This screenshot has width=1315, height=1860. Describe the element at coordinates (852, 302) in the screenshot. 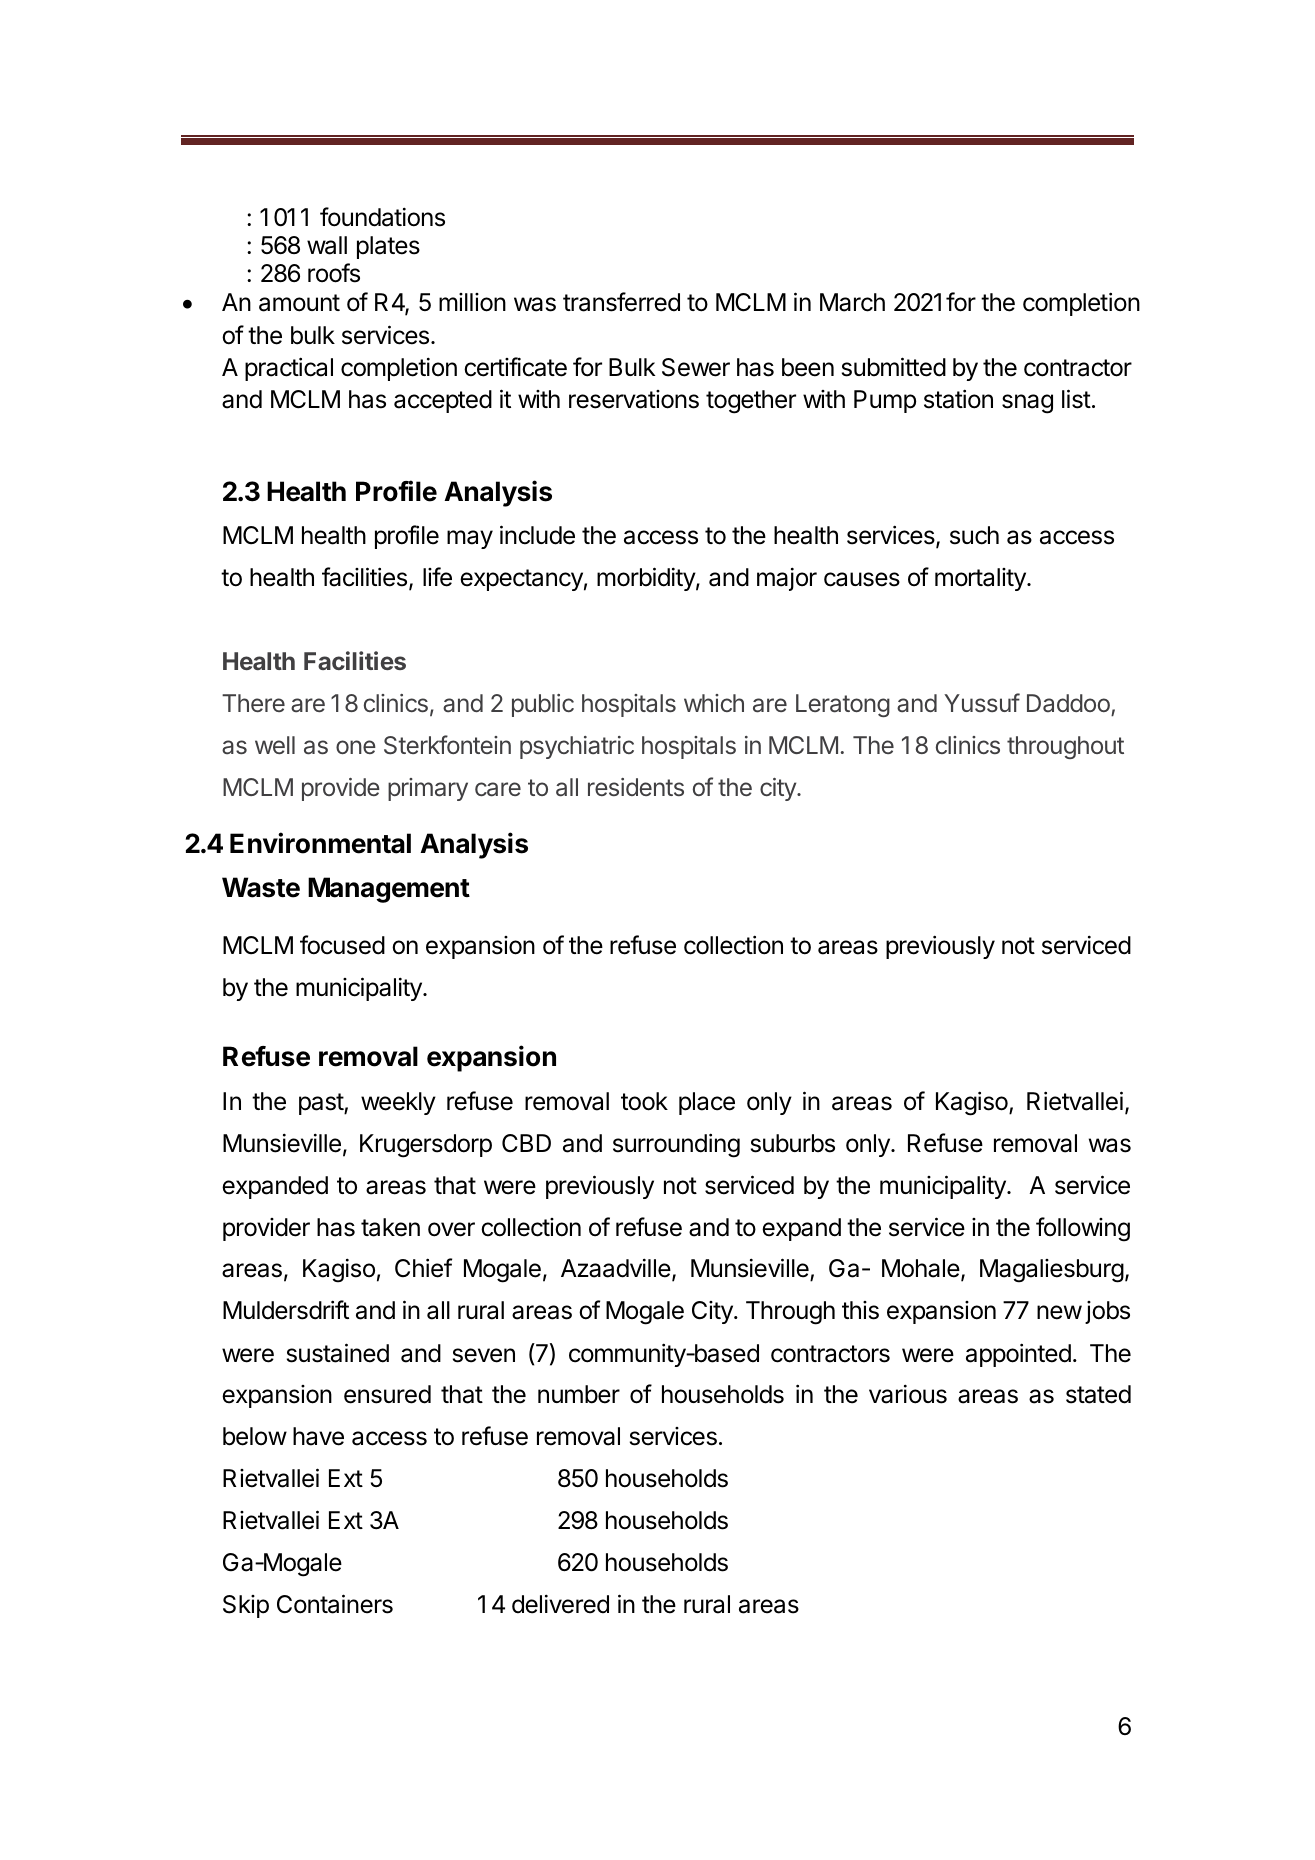

I see `March` at that location.
